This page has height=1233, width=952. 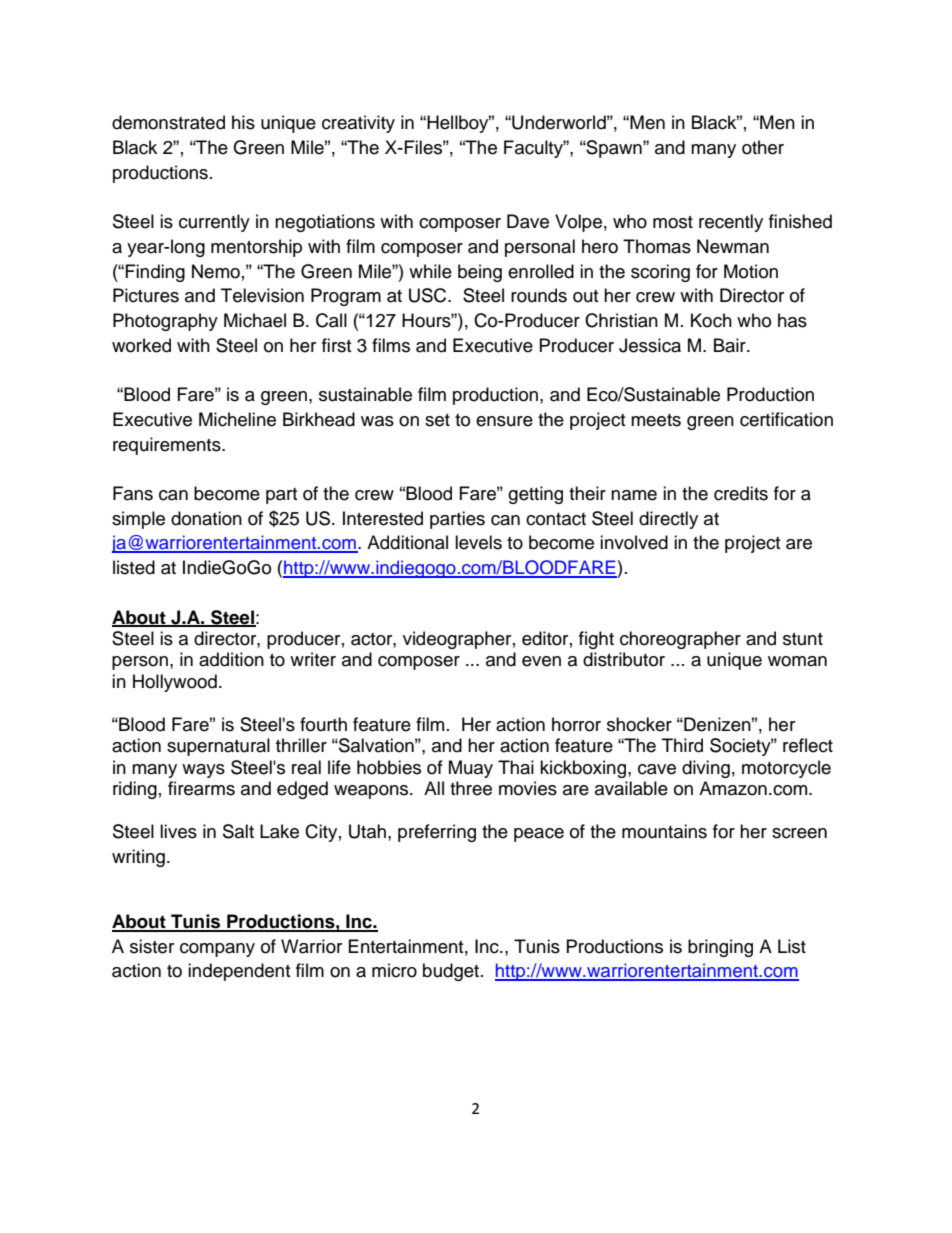 I want to click on bringing, so click(x=720, y=948).
